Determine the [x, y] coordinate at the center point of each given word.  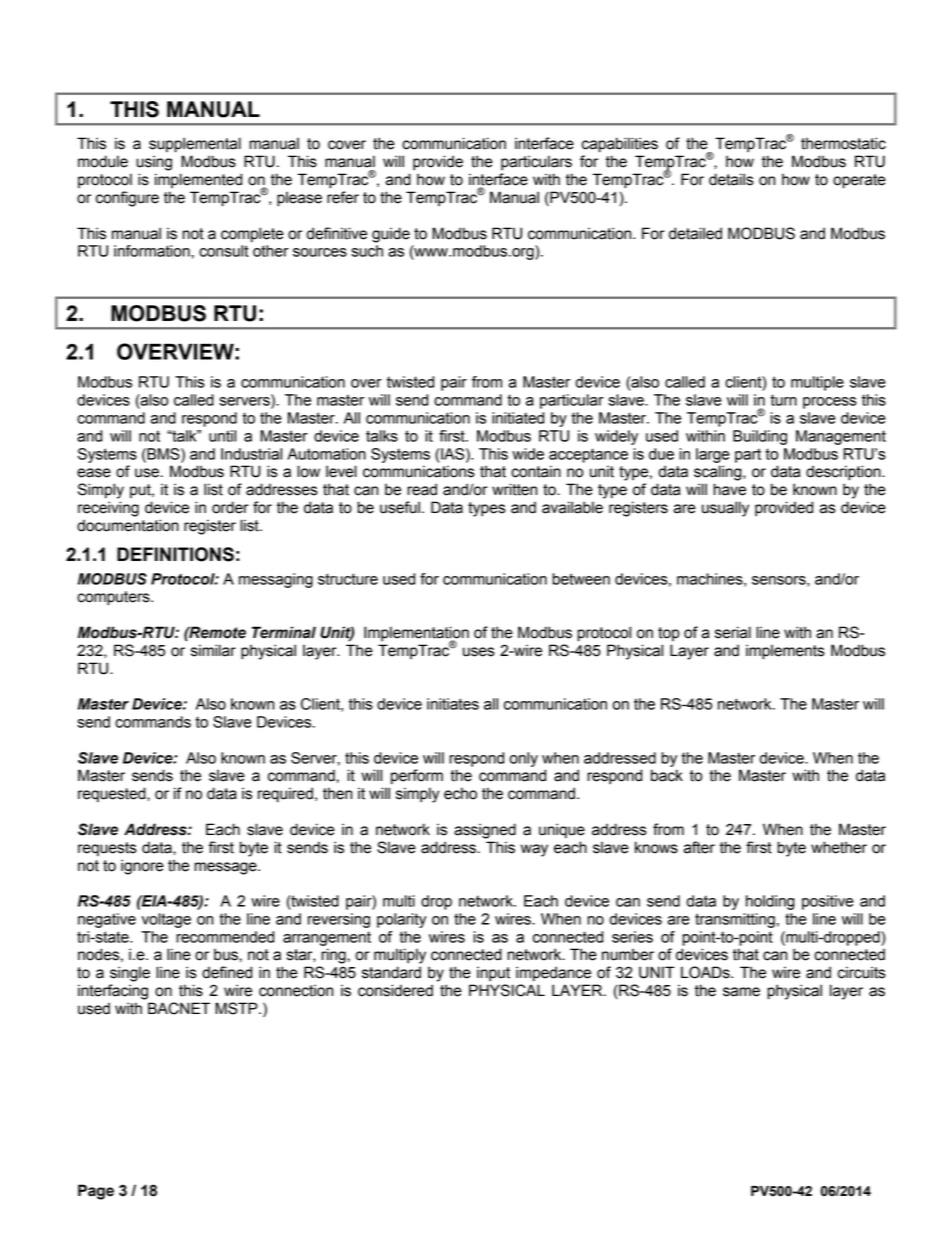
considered [395, 990]
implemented [198, 180]
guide [391, 235]
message [226, 868]
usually [725, 509]
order [230, 507]
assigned [485, 831]
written [514, 489]
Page [96, 1192]
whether [839, 847]
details [731, 179]
